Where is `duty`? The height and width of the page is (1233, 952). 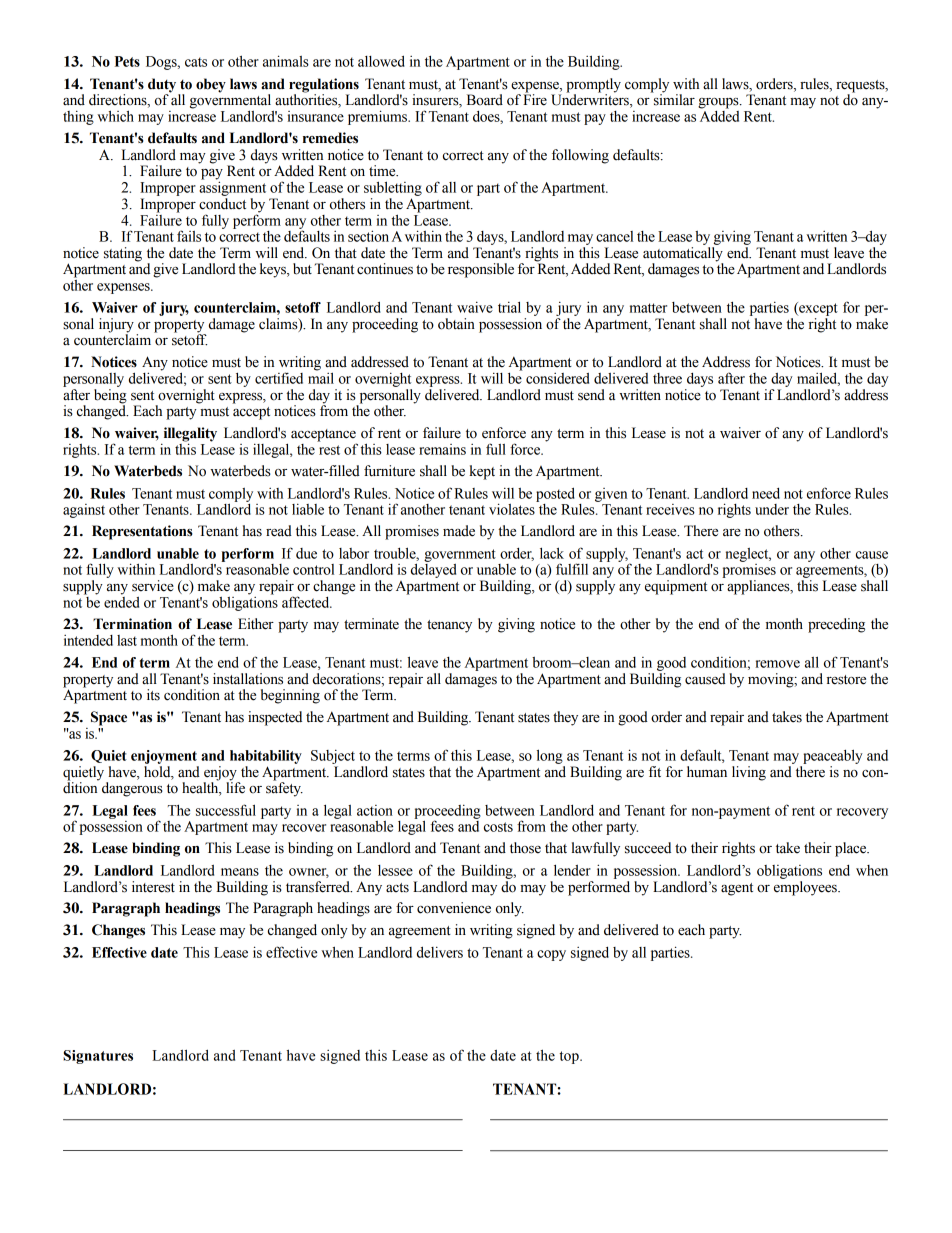
duty is located at coordinates (163, 86).
